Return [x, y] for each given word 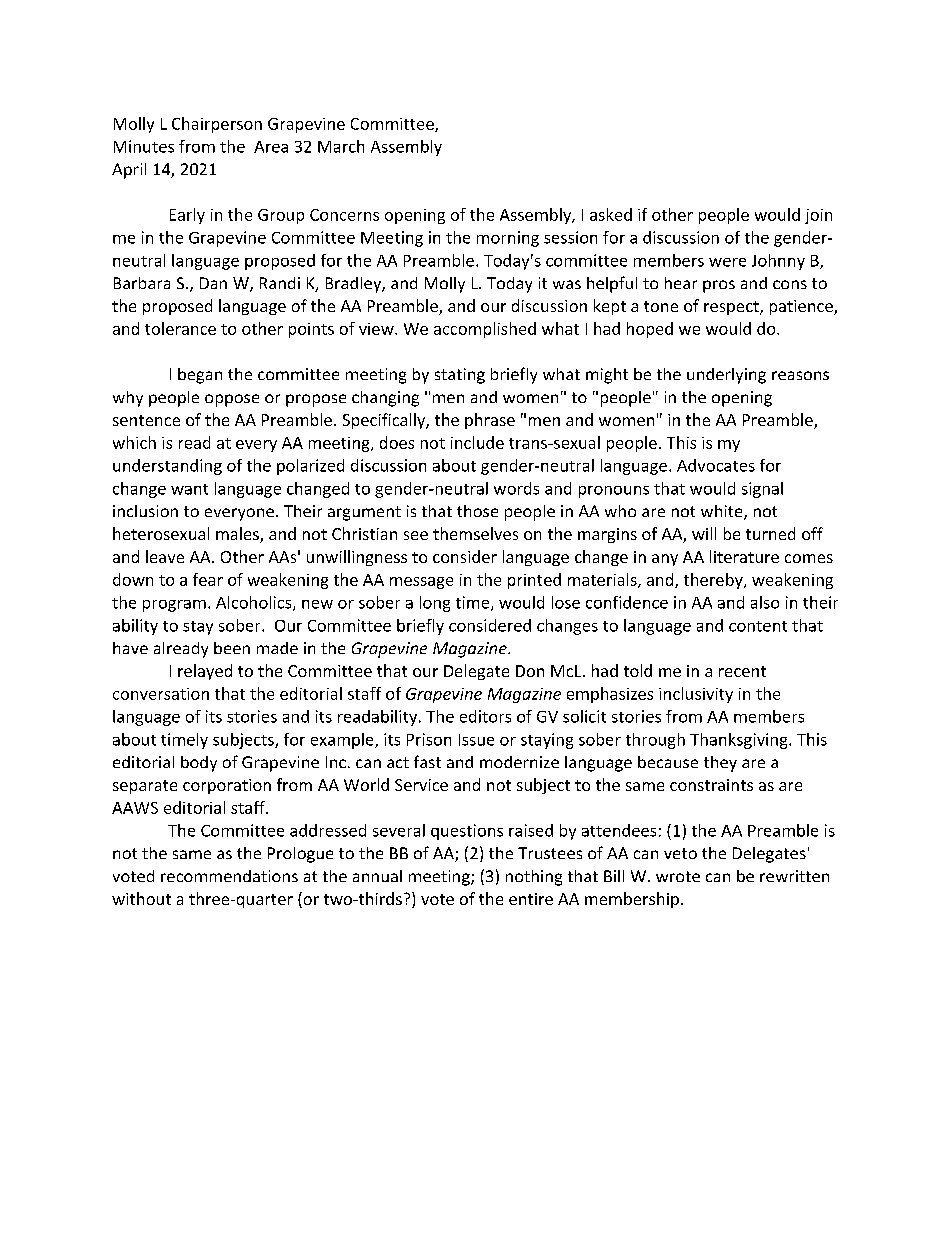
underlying [726, 376]
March [341, 146]
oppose [232, 400]
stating [460, 376]
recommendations [229, 876]
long [435, 604]
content [758, 626]
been [232, 648]
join [818, 216]
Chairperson [217, 125]
